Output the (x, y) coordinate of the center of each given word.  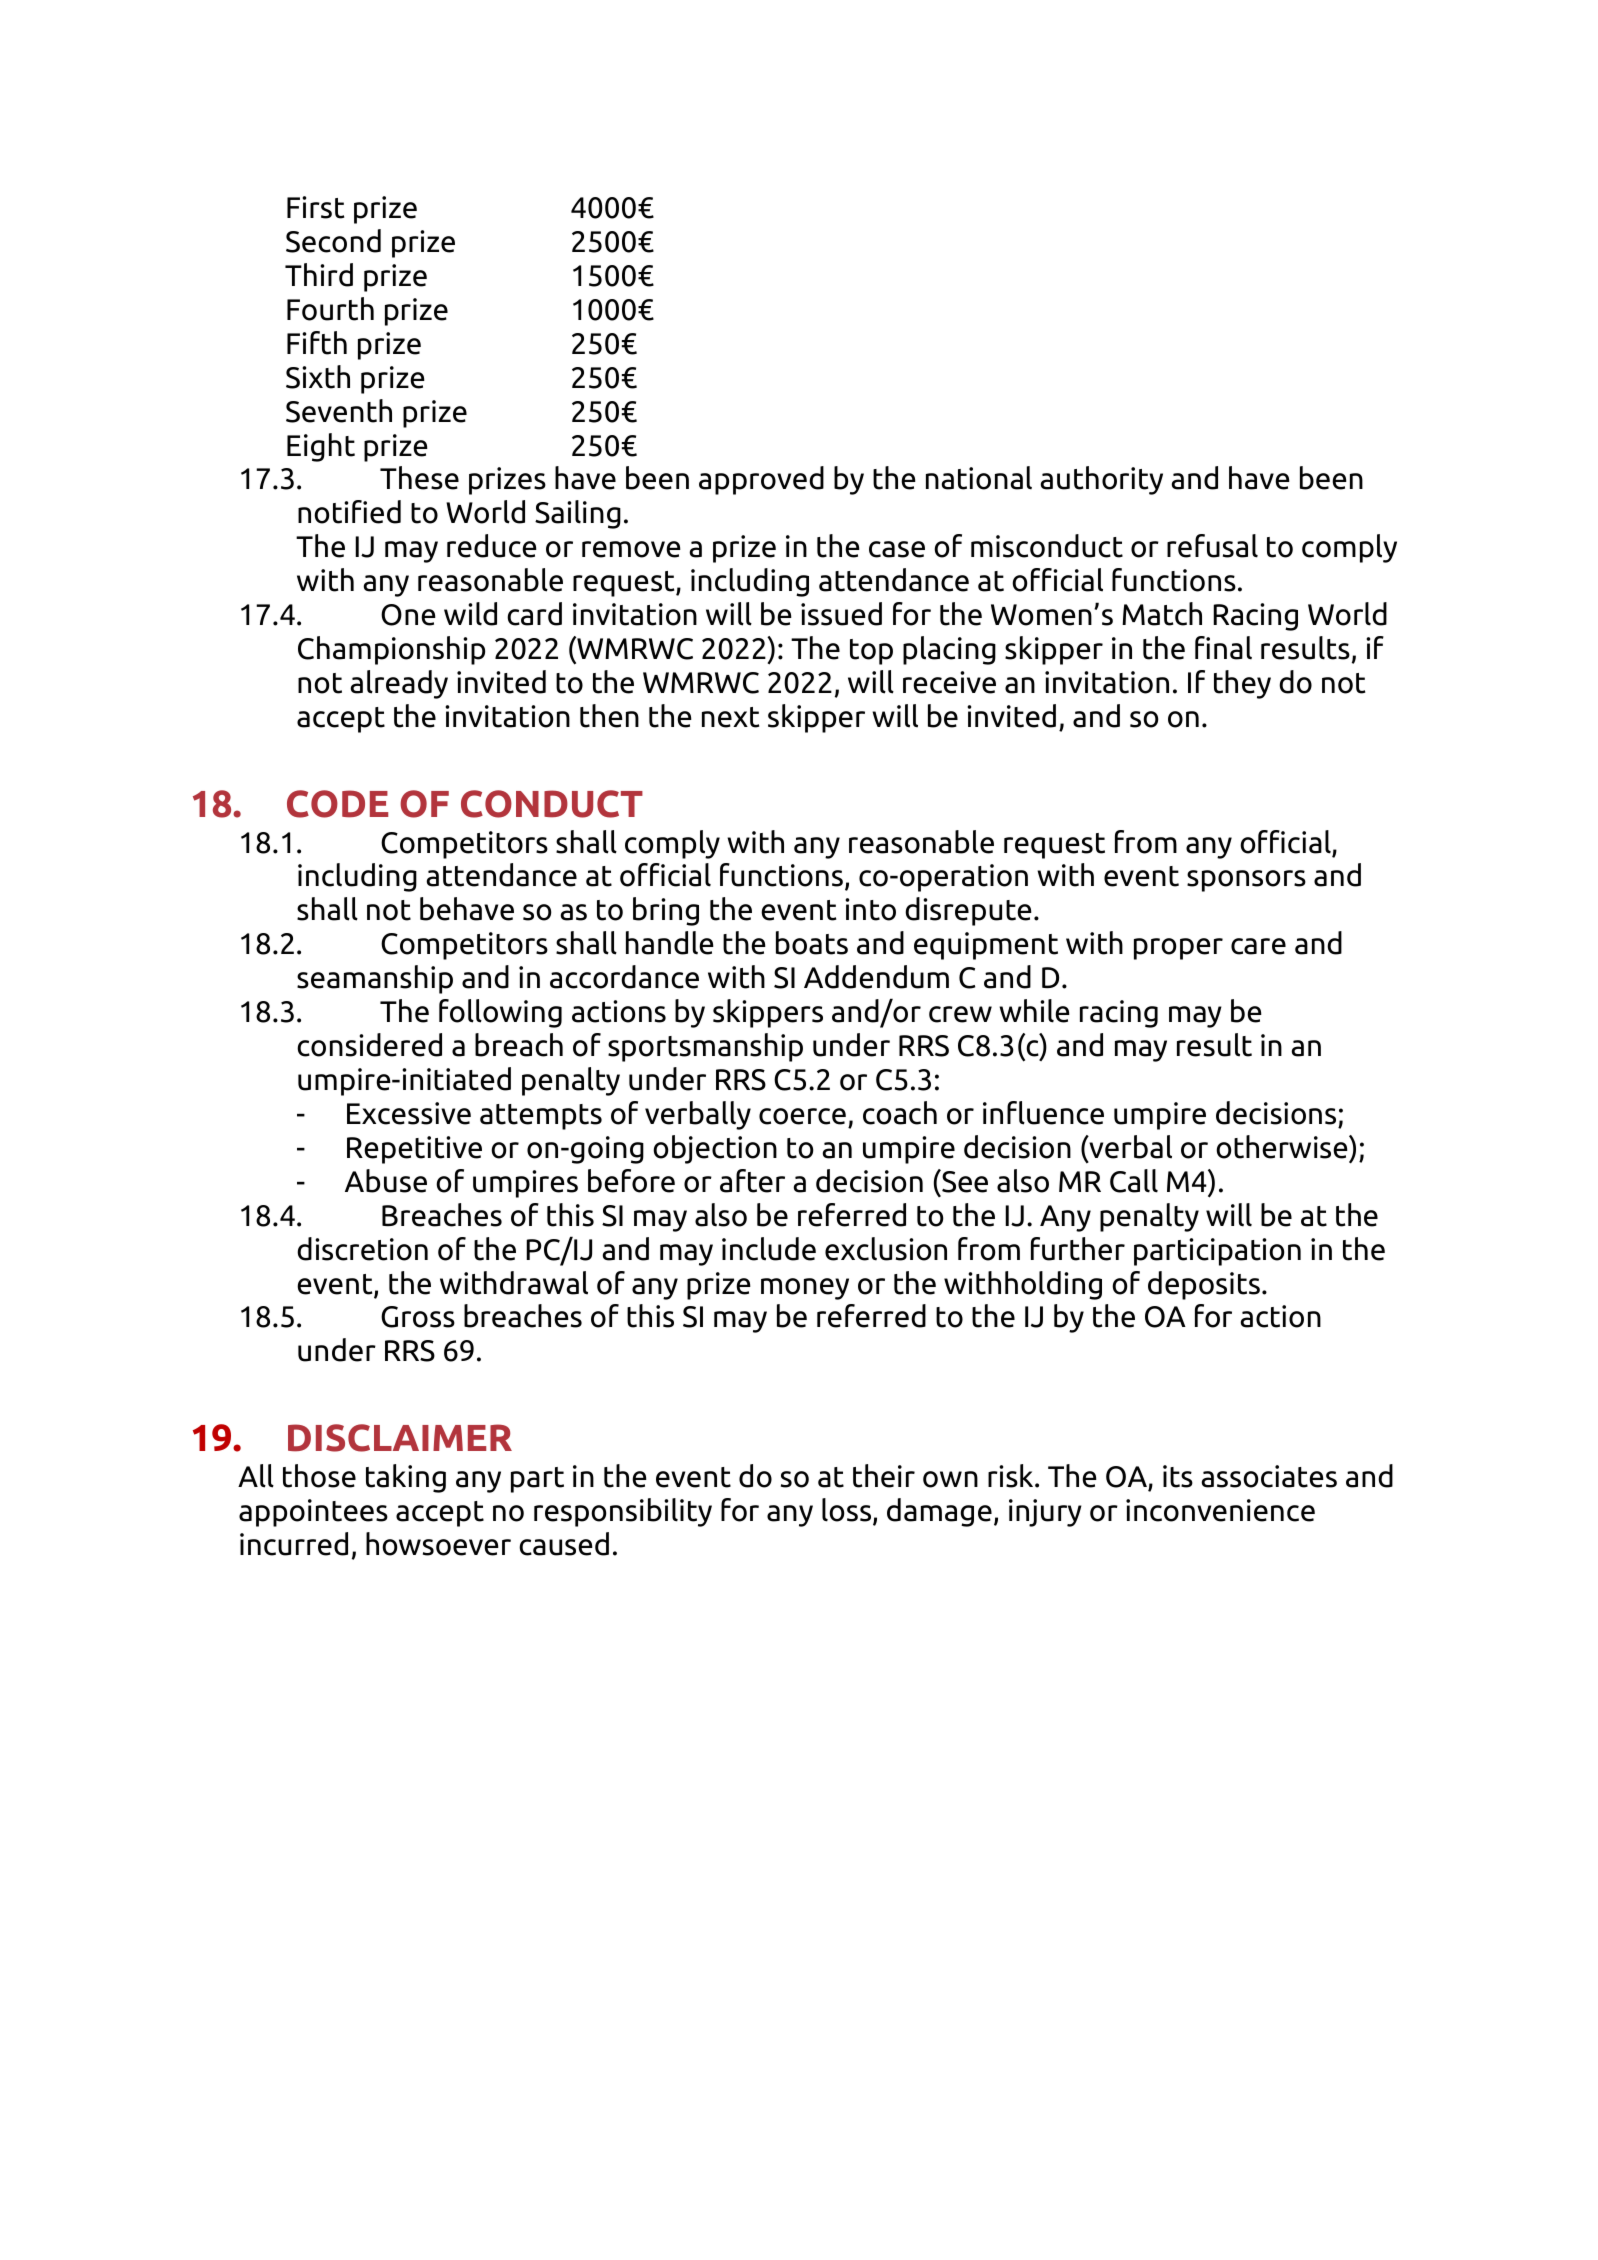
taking (406, 1478)
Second (333, 241)
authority (1101, 480)
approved (761, 480)
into (870, 909)
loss (848, 1511)
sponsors (1246, 881)
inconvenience (1220, 1510)
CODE (337, 804)
